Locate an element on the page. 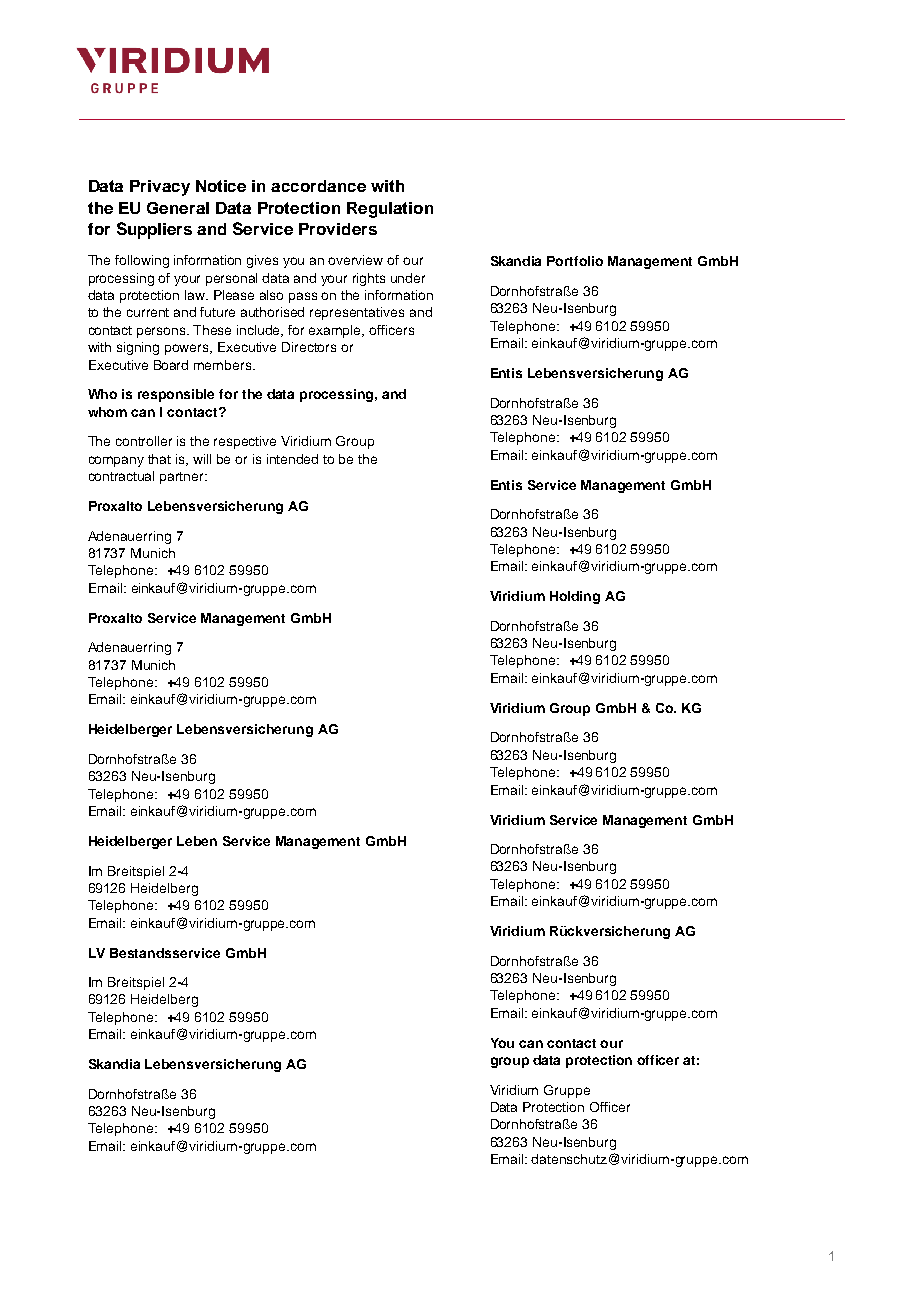 The height and width of the image is (1308, 924). example is located at coordinates (336, 331).
